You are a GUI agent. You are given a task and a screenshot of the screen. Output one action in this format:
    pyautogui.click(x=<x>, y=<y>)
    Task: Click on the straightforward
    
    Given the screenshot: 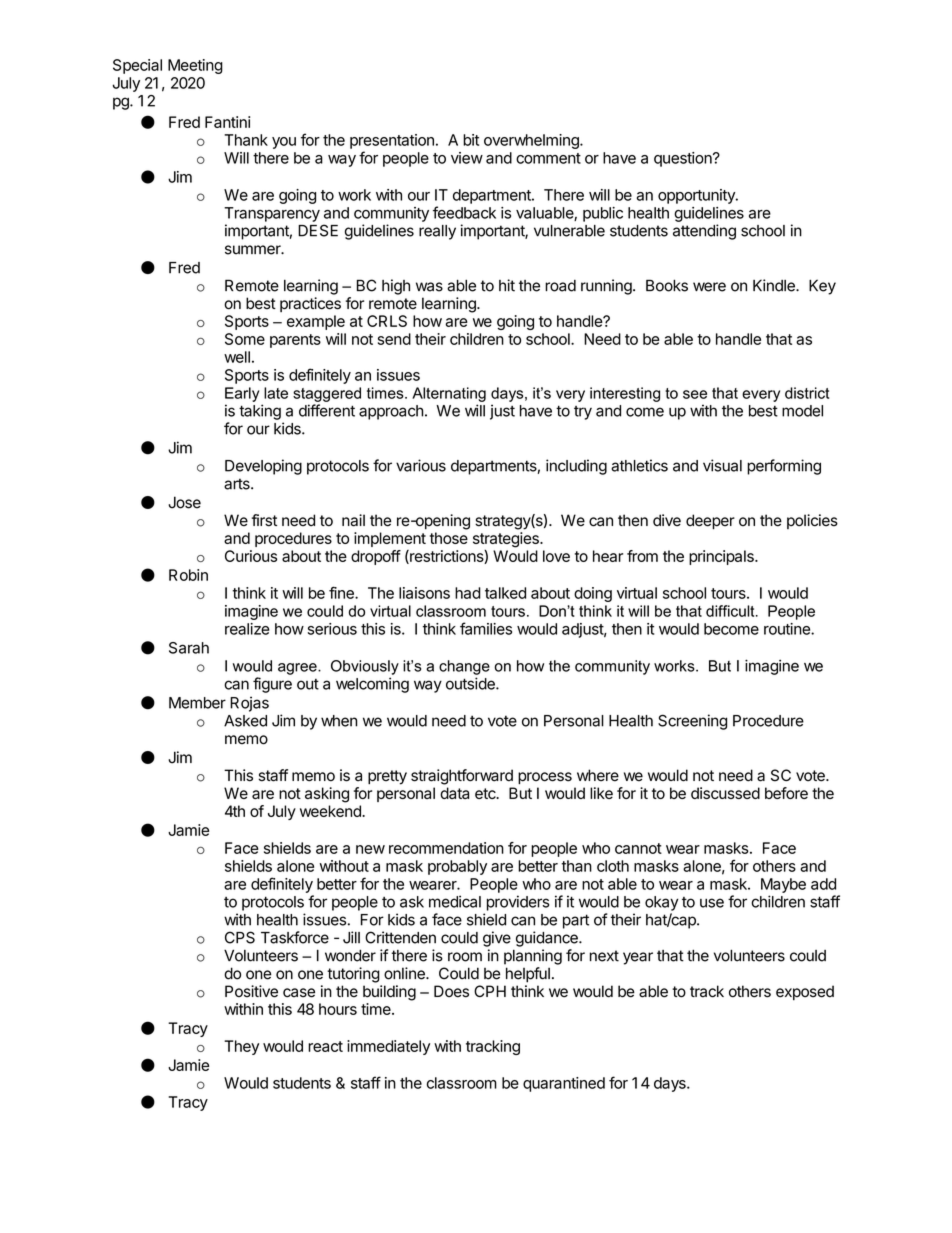 What is the action you would take?
    pyautogui.click(x=462, y=777)
